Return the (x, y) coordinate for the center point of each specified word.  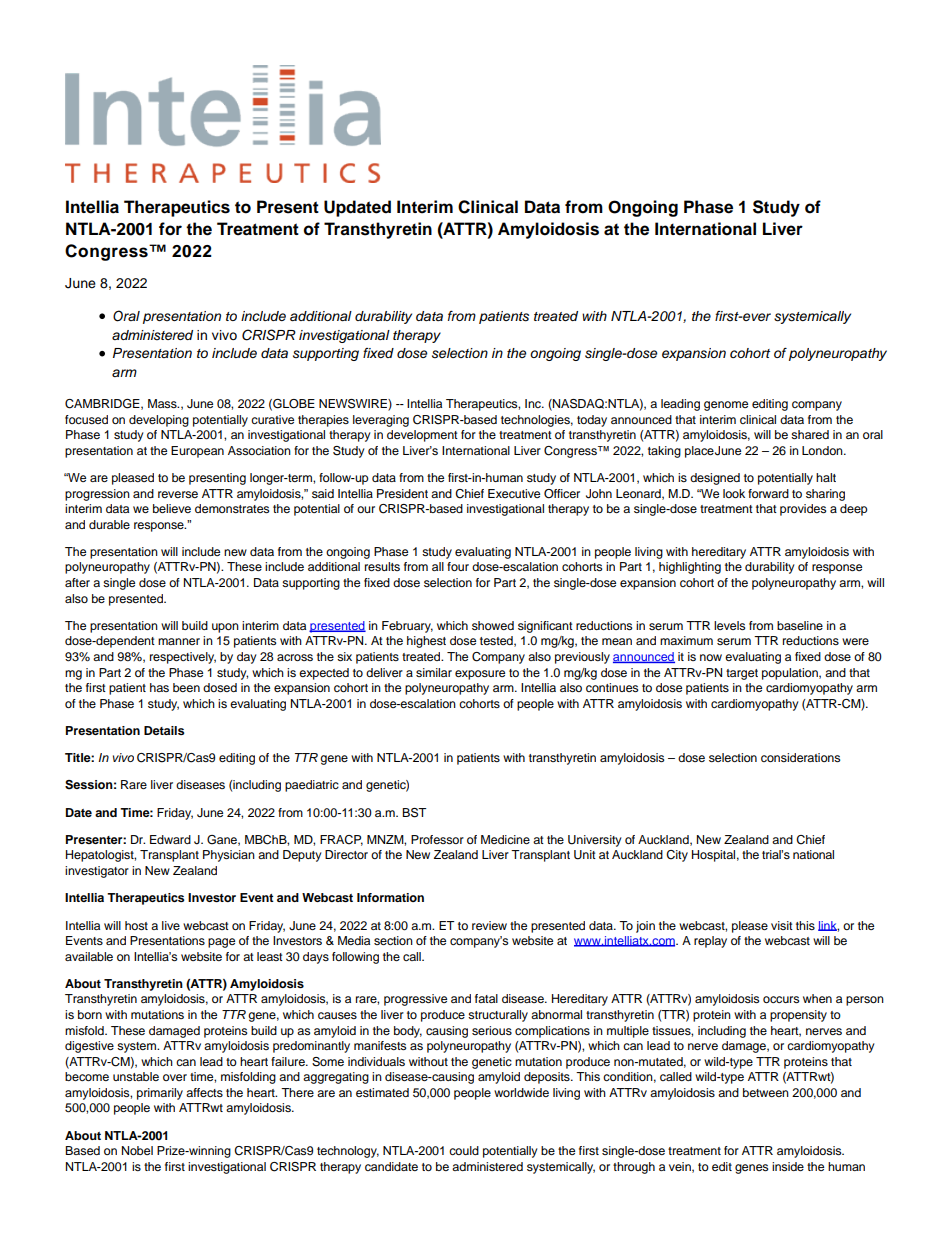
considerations (800, 757)
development (422, 436)
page (221, 943)
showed (493, 625)
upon (225, 628)
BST (414, 813)
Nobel (137, 1150)
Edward (170, 839)
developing (159, 421)
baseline (800, 625)
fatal (486, 998)
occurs (781, 999)
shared (810, 434)
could (464, 1150)
